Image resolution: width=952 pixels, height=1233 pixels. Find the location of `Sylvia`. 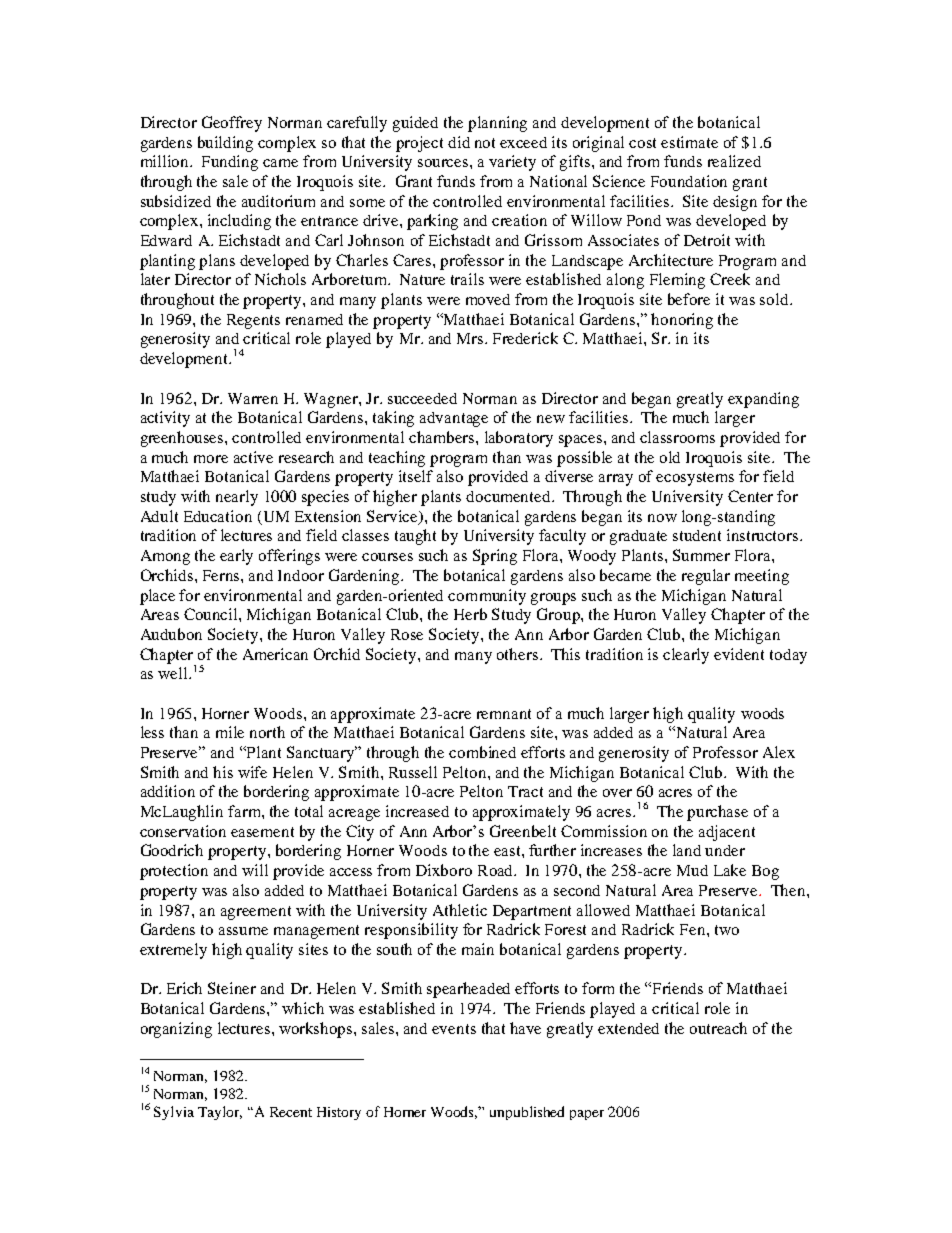

Sylvia is located at coordinates (174, 1113).
